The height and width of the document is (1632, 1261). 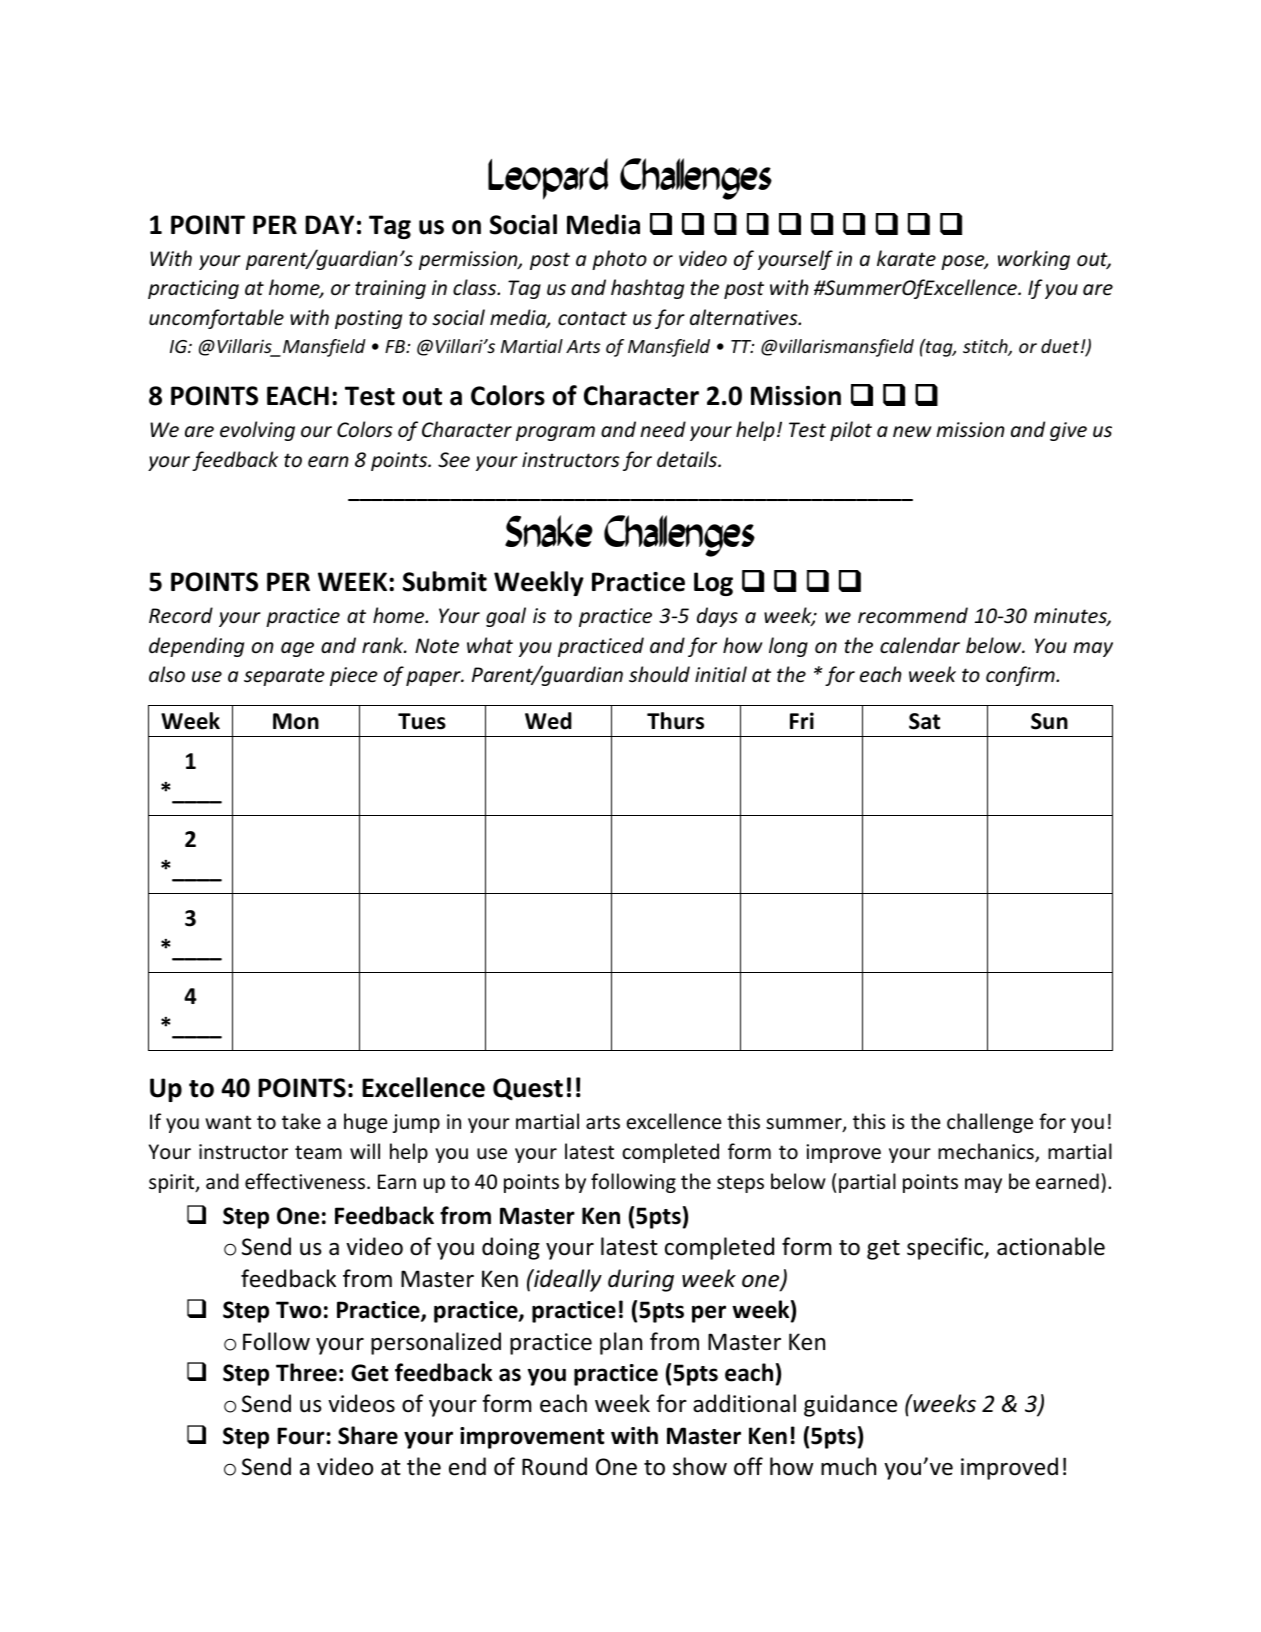 I want to click on Thurs, so click(x=675, y=721).
